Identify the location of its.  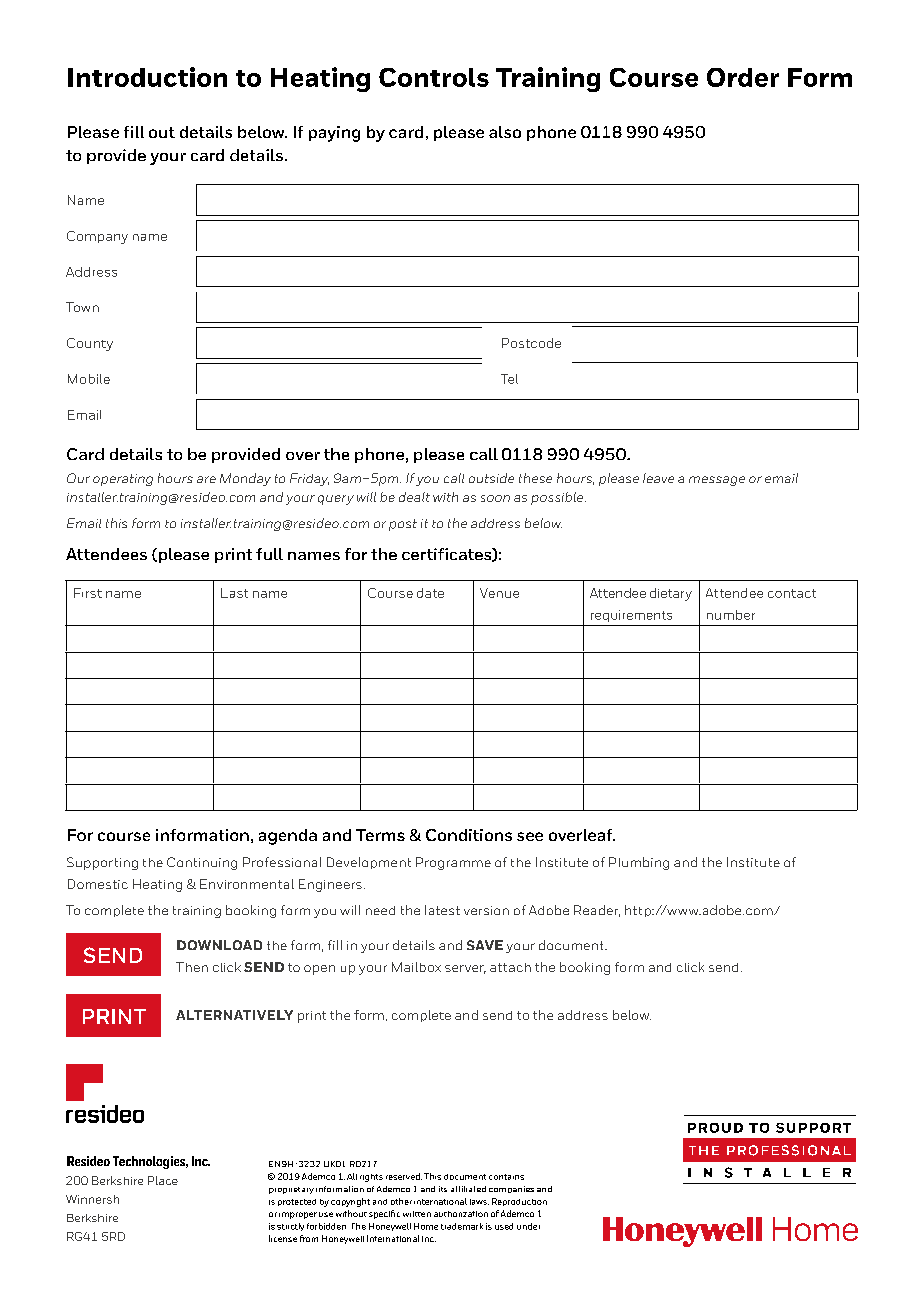
(443, 1189).
